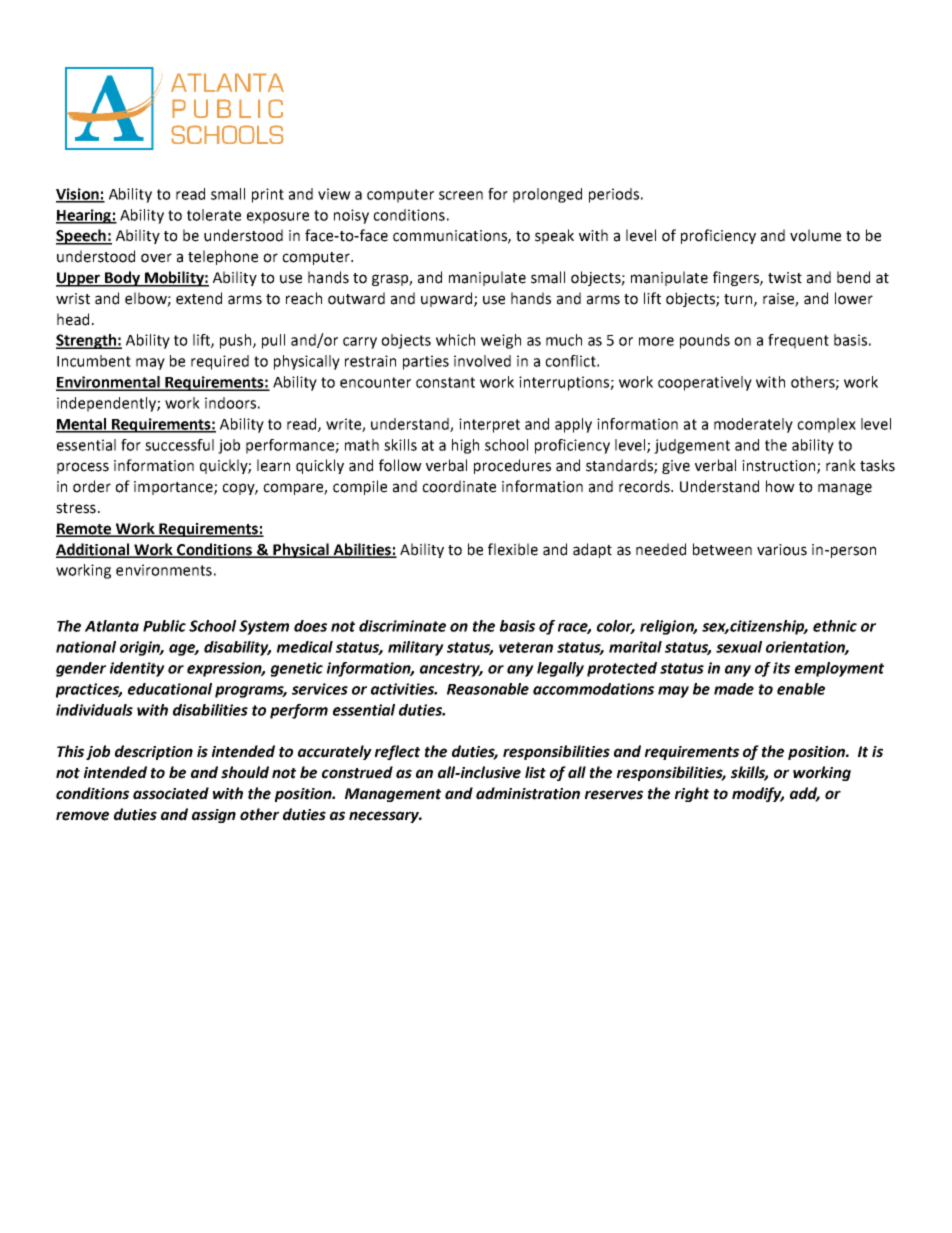  Describe the element at coordinates (459, 486) in the screenshot. I see `coordinate` at that location.
